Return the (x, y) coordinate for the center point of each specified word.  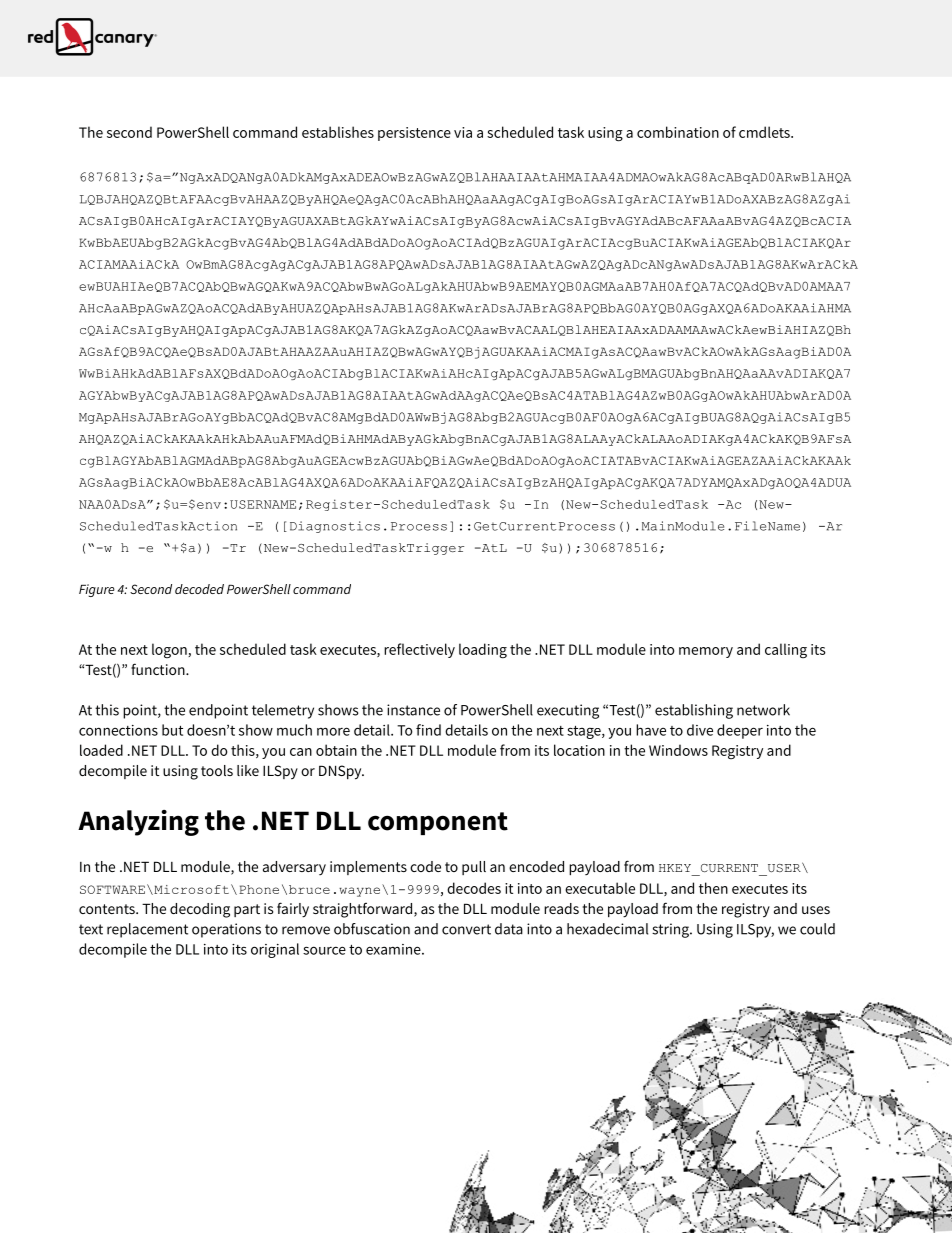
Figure (97, 590)
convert (466, 929)
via (463, 132)
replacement (147, 930)
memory (706, 652)
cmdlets (765, 132)
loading (483, 651)
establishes (338, 132)
